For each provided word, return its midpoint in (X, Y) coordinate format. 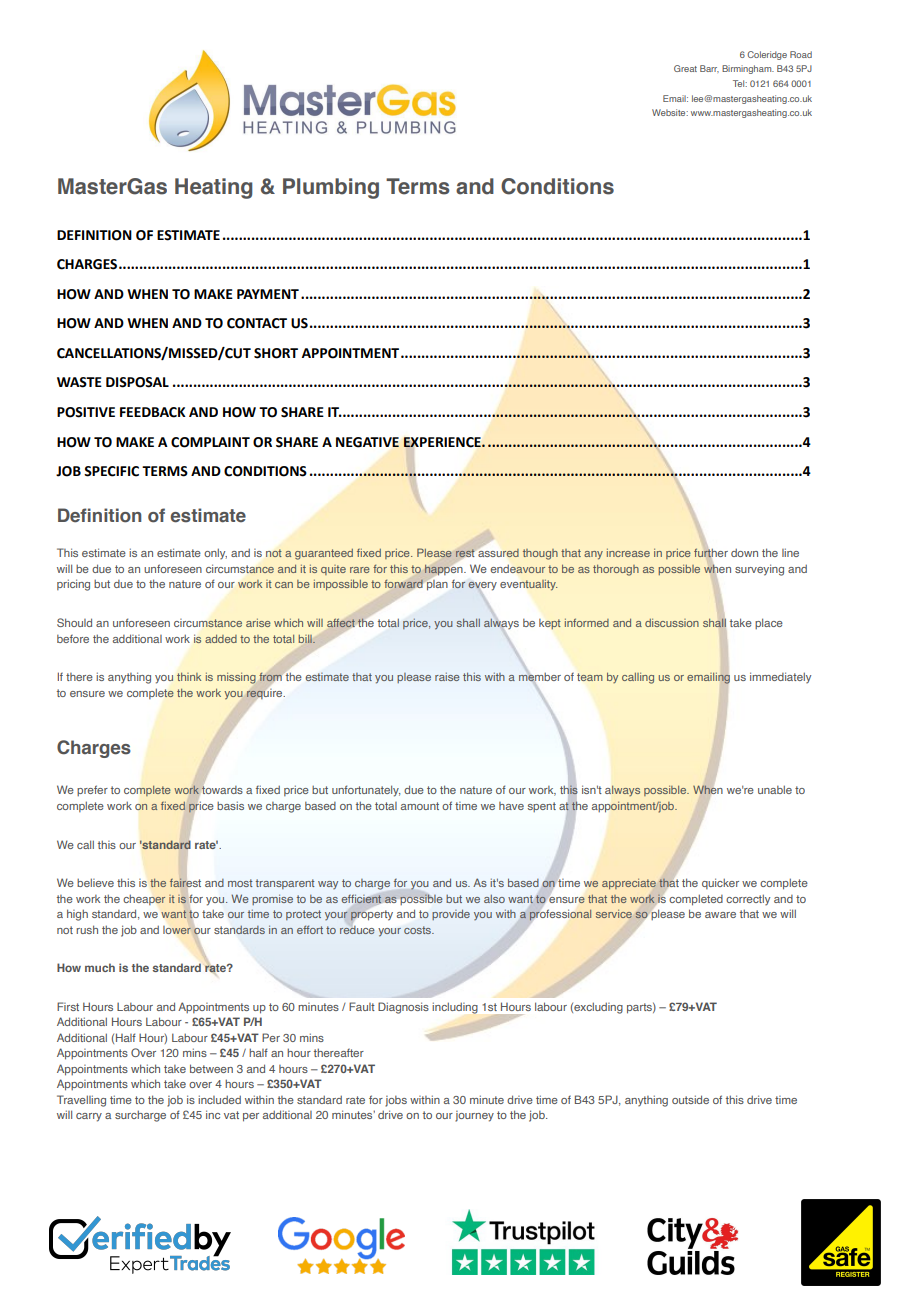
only (215, 553)
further (711, 554)
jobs (396, 1101)
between (211, 1068)
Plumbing (331, 188)
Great (685, 68)
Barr (709, 69)
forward (403, 584)
